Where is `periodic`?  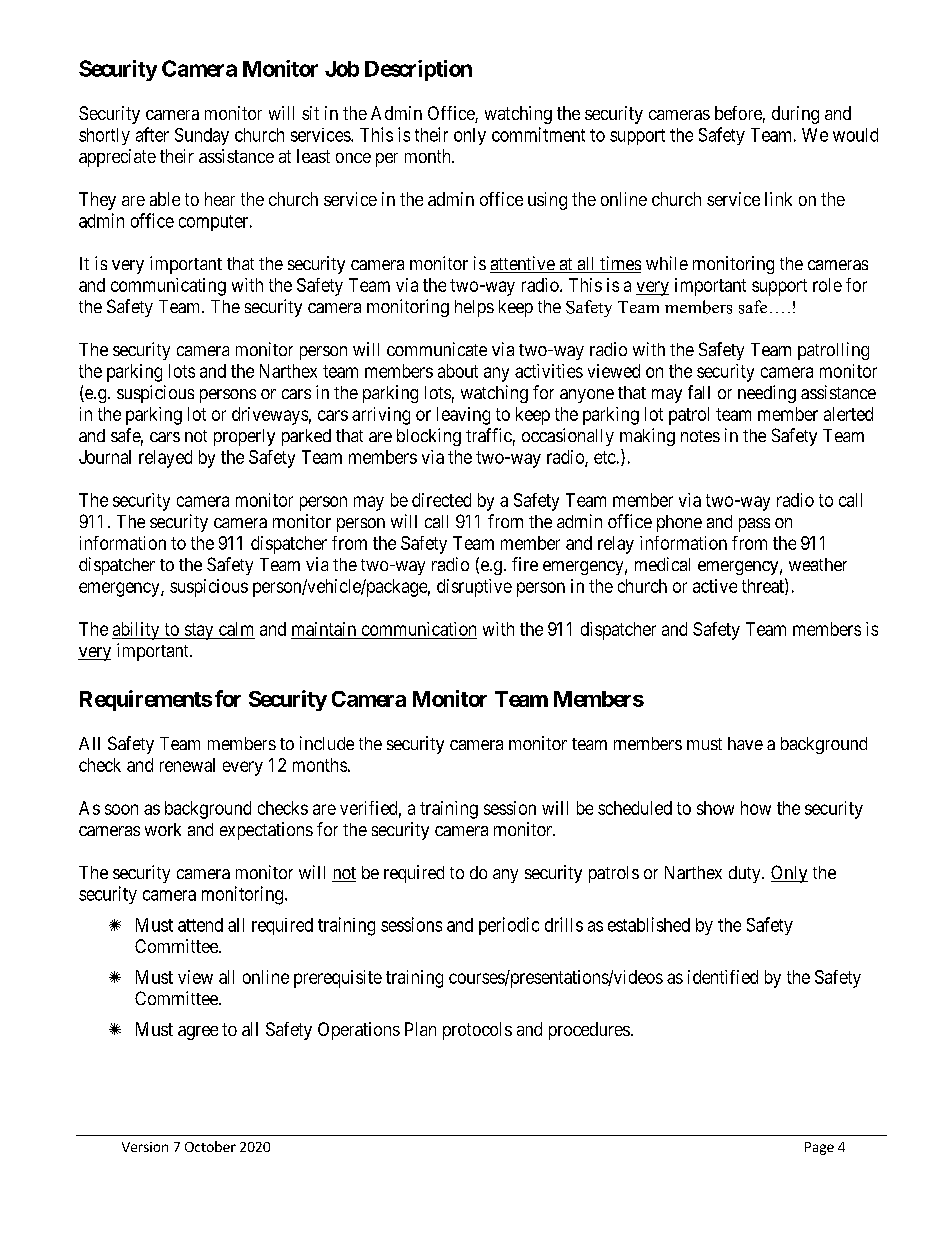
periodic is located at coordinates (509, 926).
